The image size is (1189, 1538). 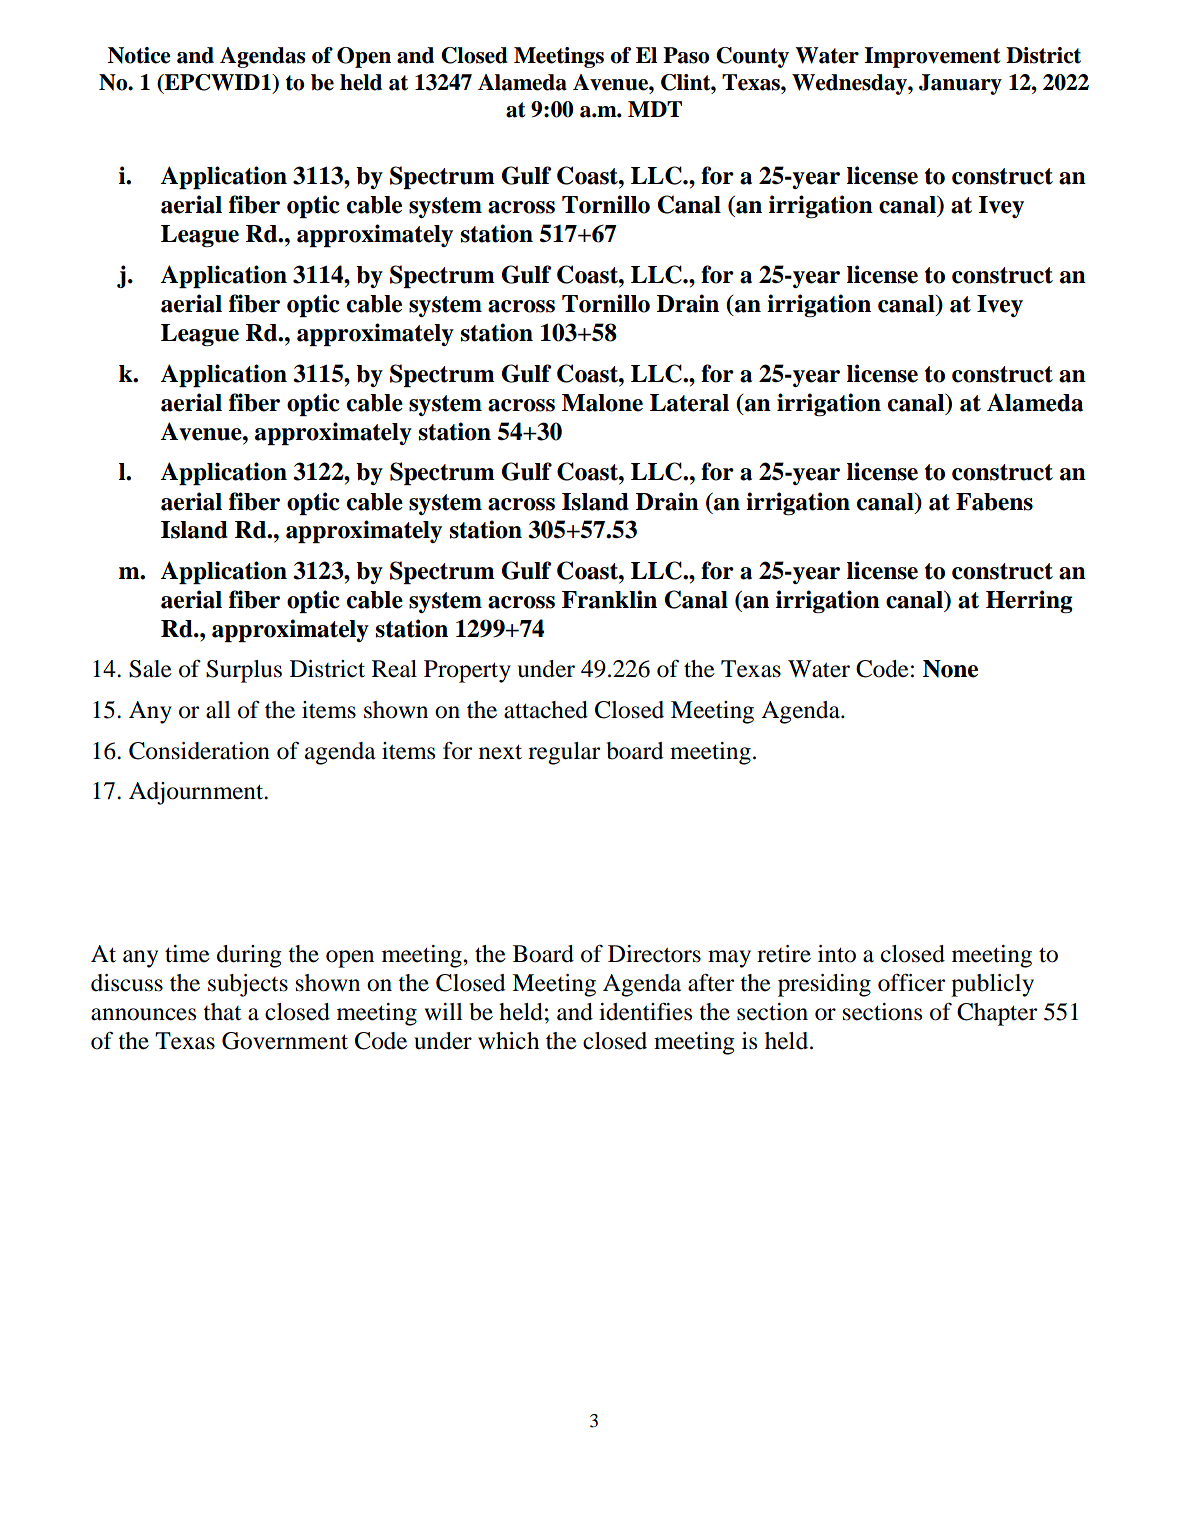 I want to click on that, so click(x=222, y=1012).
